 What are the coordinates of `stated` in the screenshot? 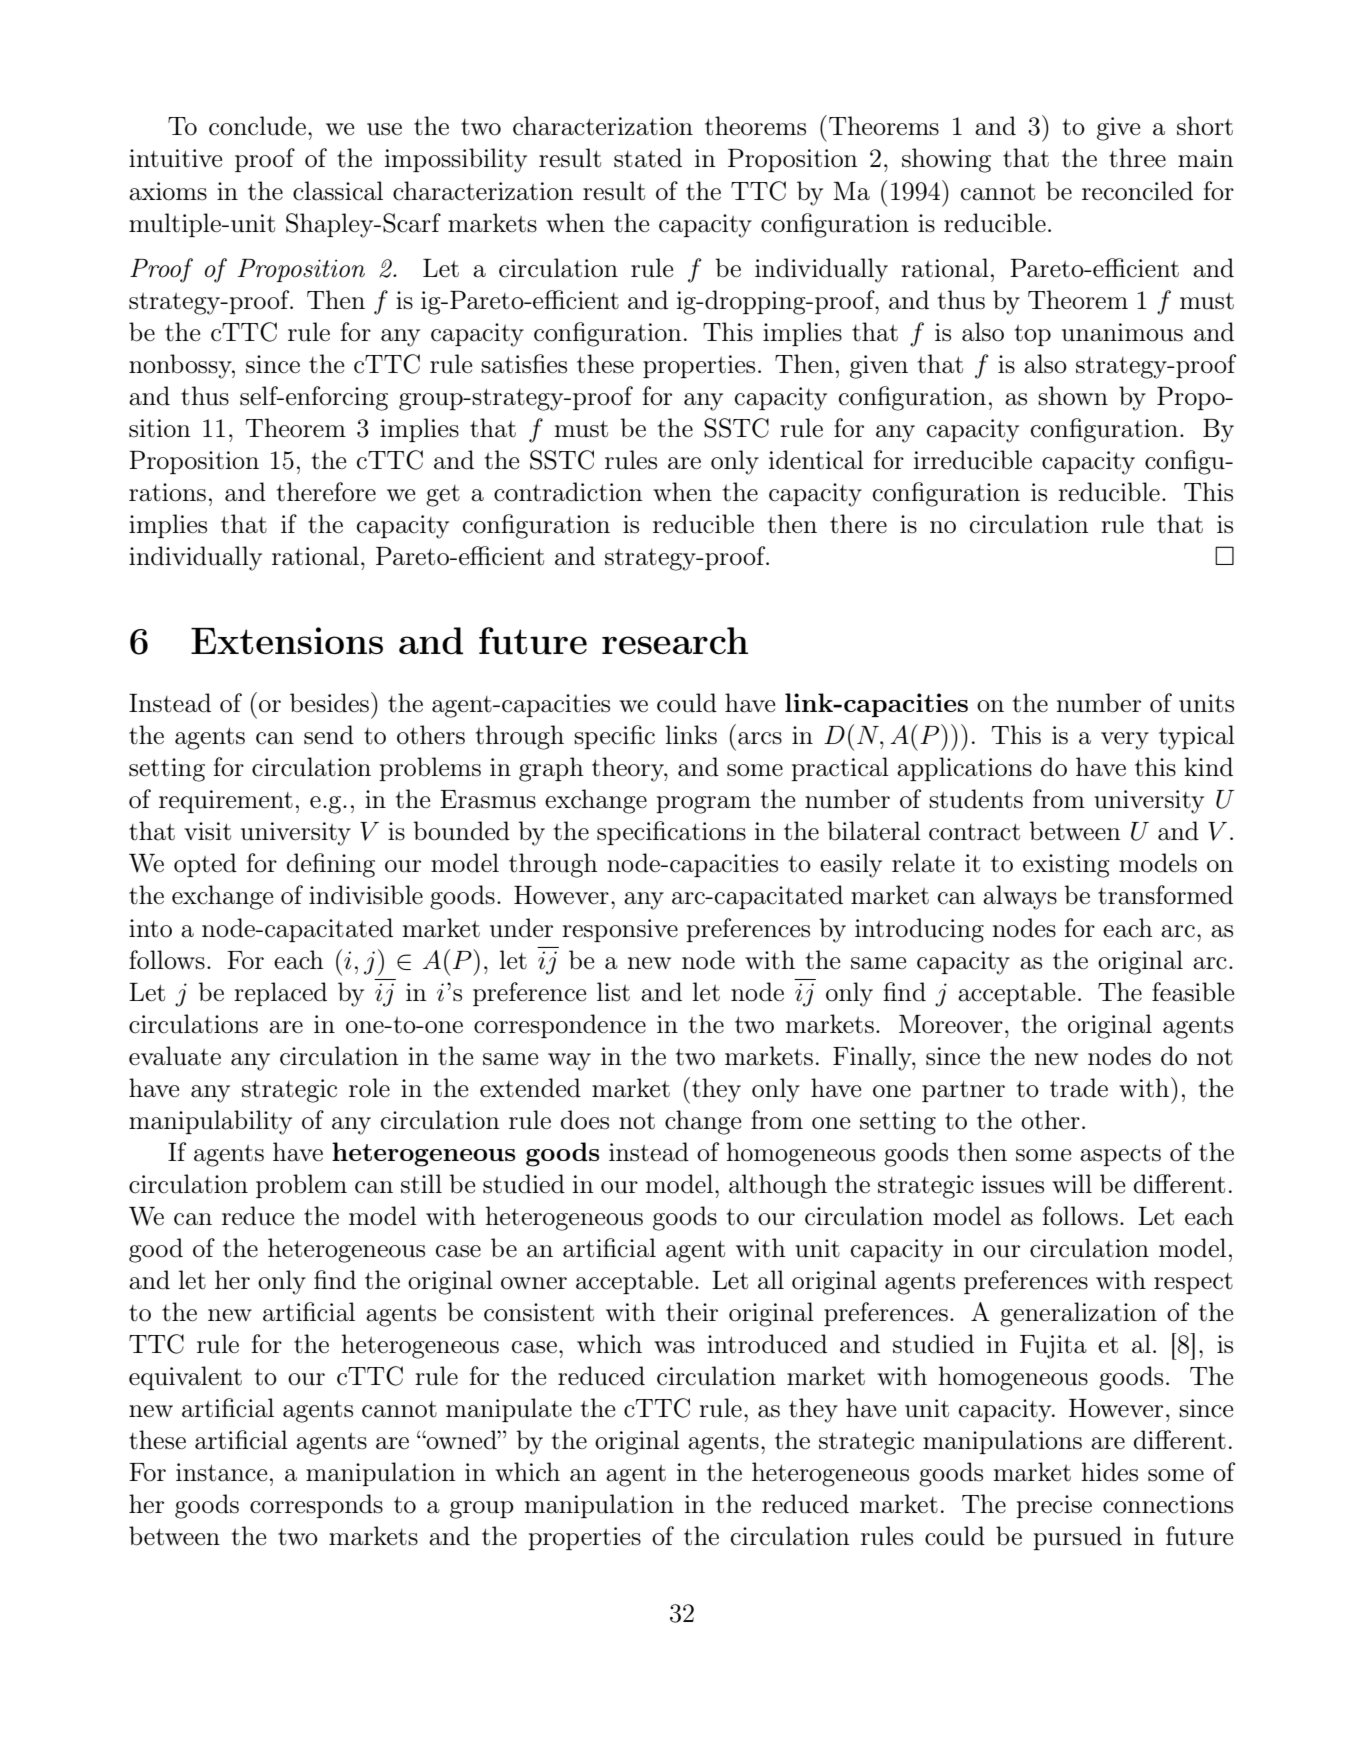 It's located at (648, 158).
